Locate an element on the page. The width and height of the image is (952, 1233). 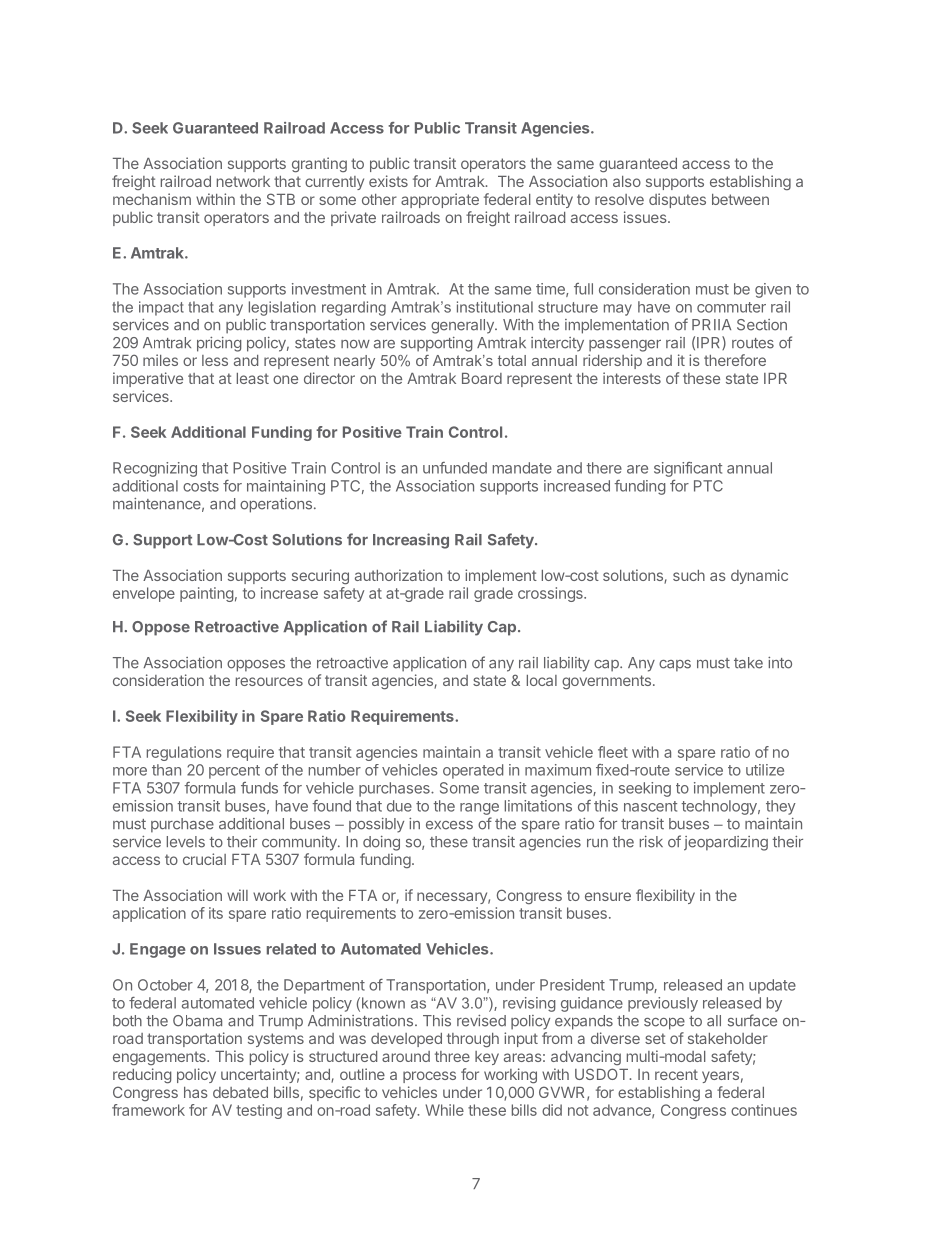
years is located at coordinates (720, 1077).
